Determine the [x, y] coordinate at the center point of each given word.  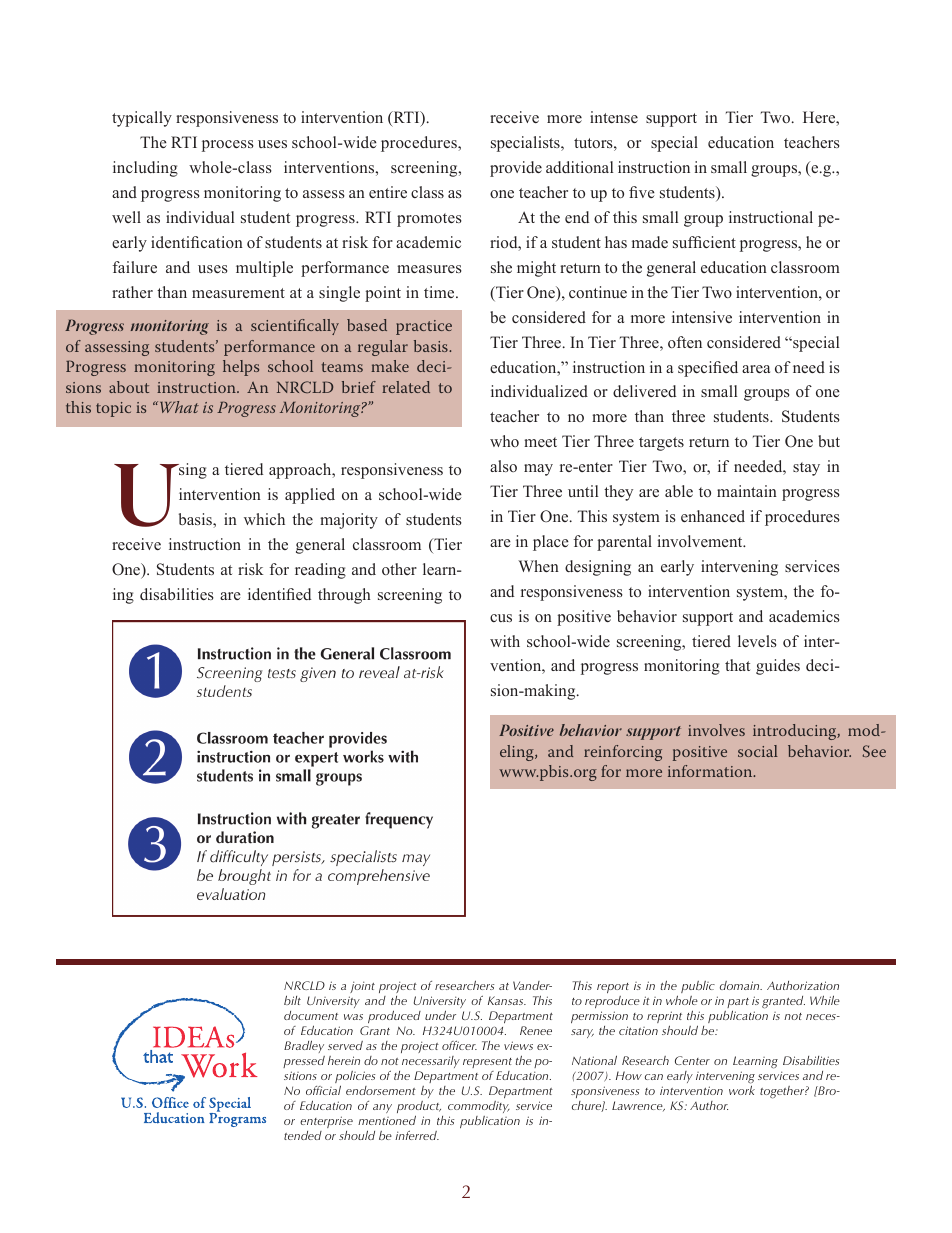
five [642, 192]
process [228, 146]
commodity [479, 1107]
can [654, 1077]
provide [516, 169]
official [323, 1090]
